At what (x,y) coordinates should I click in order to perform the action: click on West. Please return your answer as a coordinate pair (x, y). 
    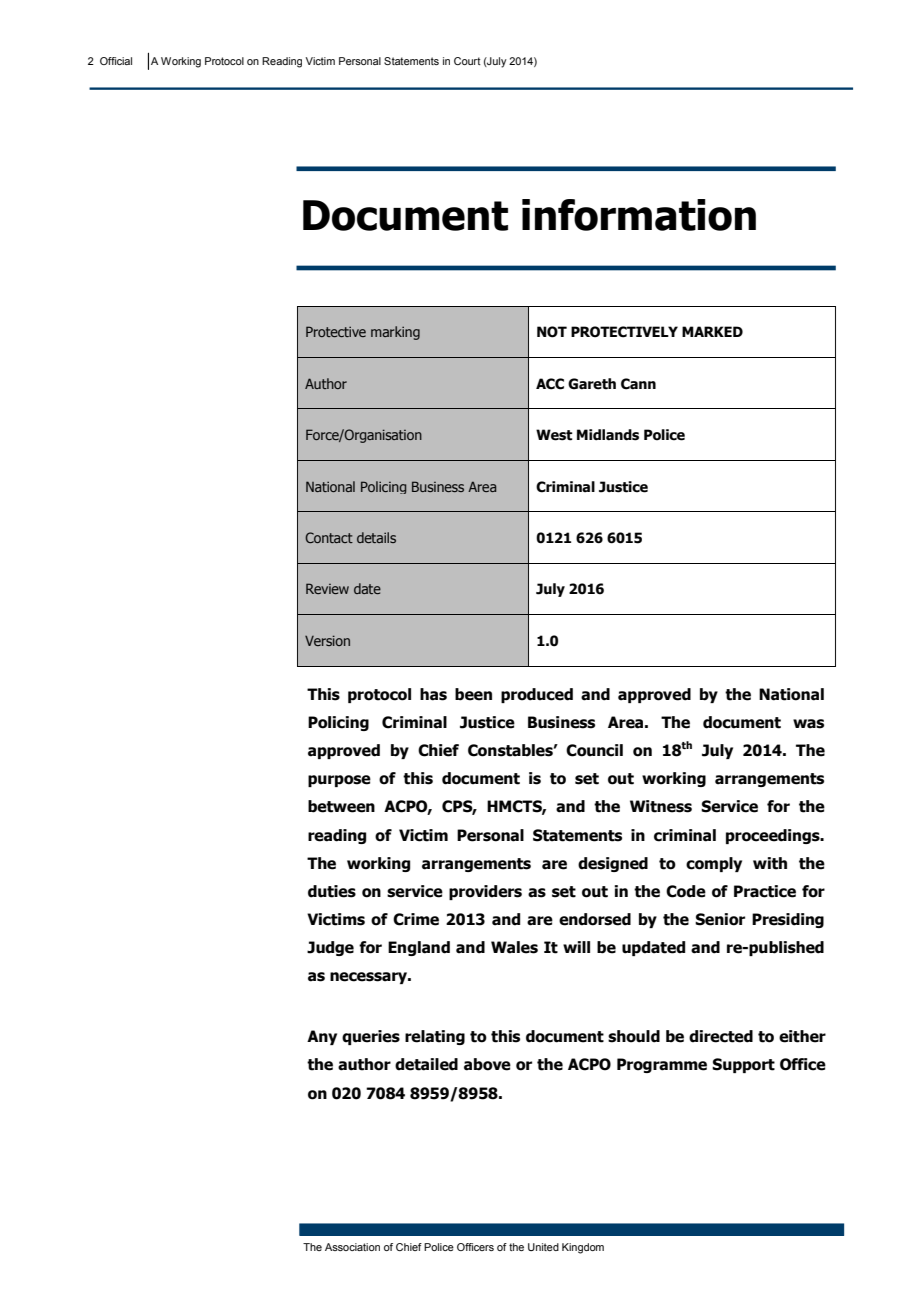
    Looking at the image, I should click on (554, 435).
